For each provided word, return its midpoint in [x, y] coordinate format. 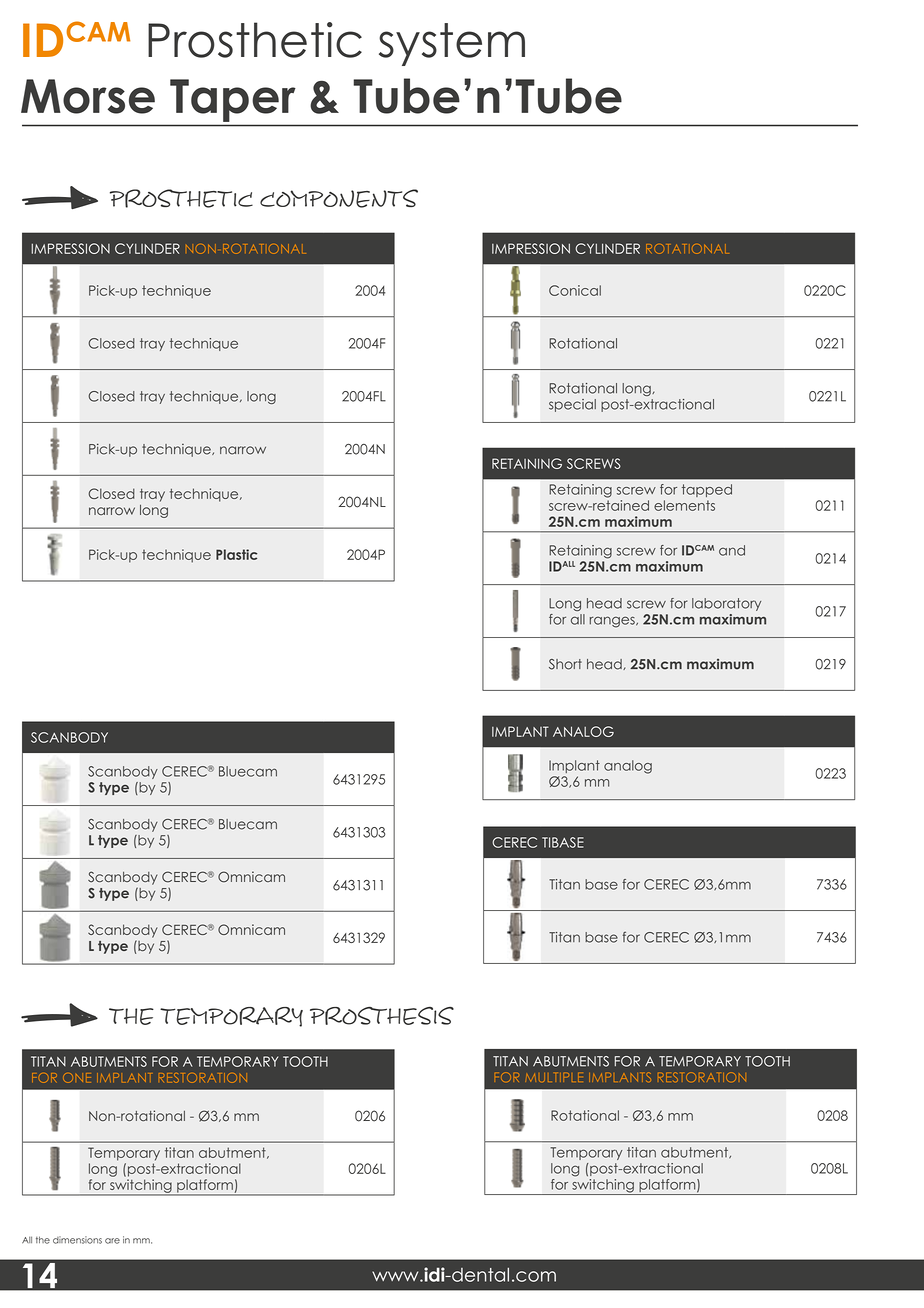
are [112, 1241]
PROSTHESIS [382, 1016]
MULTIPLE [554, 1077]
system [452, 44]
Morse [88, 96]
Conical [575, 290]
